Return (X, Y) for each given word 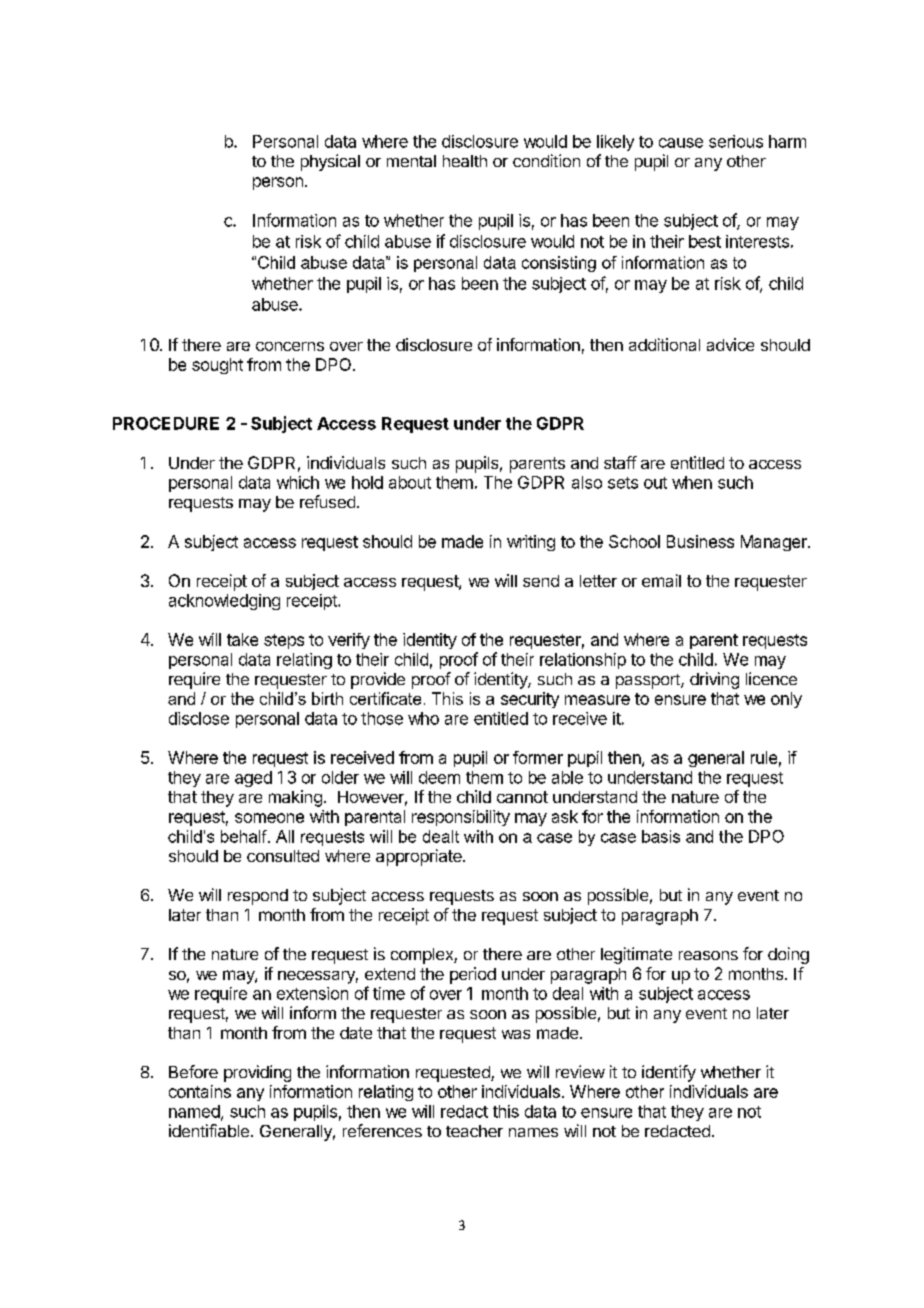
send (541, 581)
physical (330, 162)
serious (736, 141)
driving (714, 680)
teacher (474, 1131)
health (465, 161)
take (242, 639)
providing (257, 1073)
